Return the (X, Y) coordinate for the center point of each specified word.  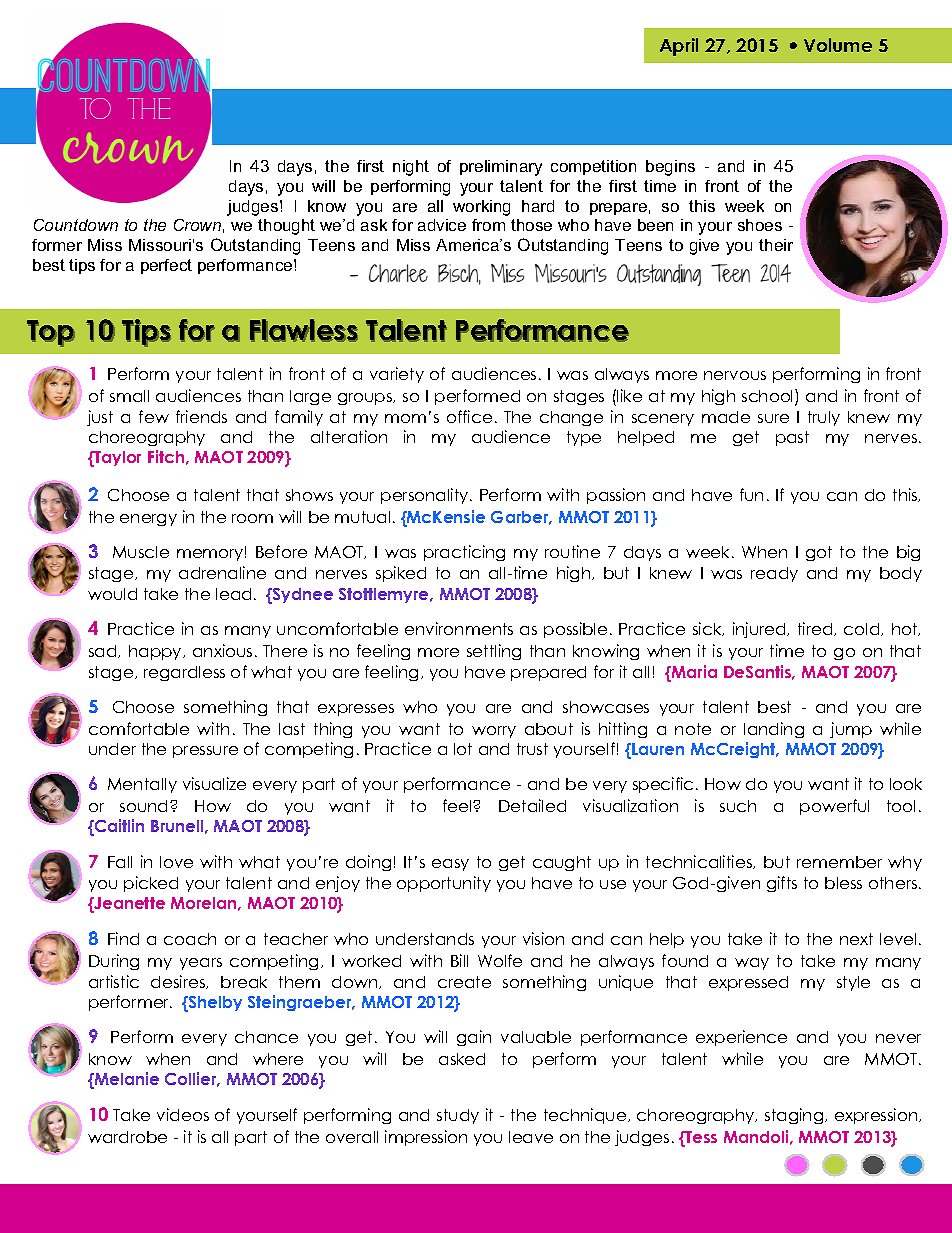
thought (286, 227)
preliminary (501, 168)
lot (463, 749)
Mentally (142, 785)
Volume (838, 45)
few (154, 416)
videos (183, 1114)
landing (774, 730)
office (469, 416)
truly (824, 418)
